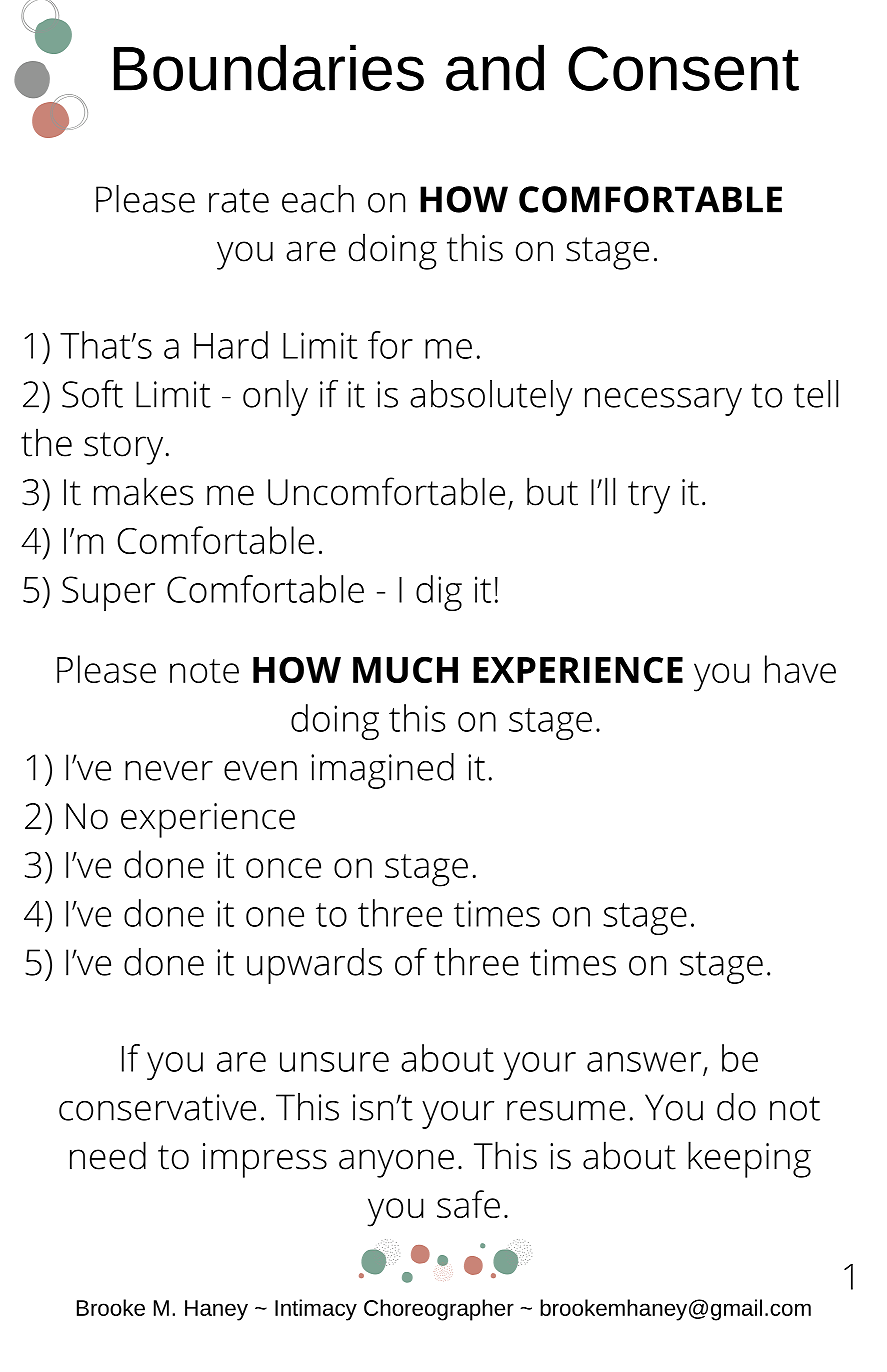  I want to click on makes, so click(143, 491).
